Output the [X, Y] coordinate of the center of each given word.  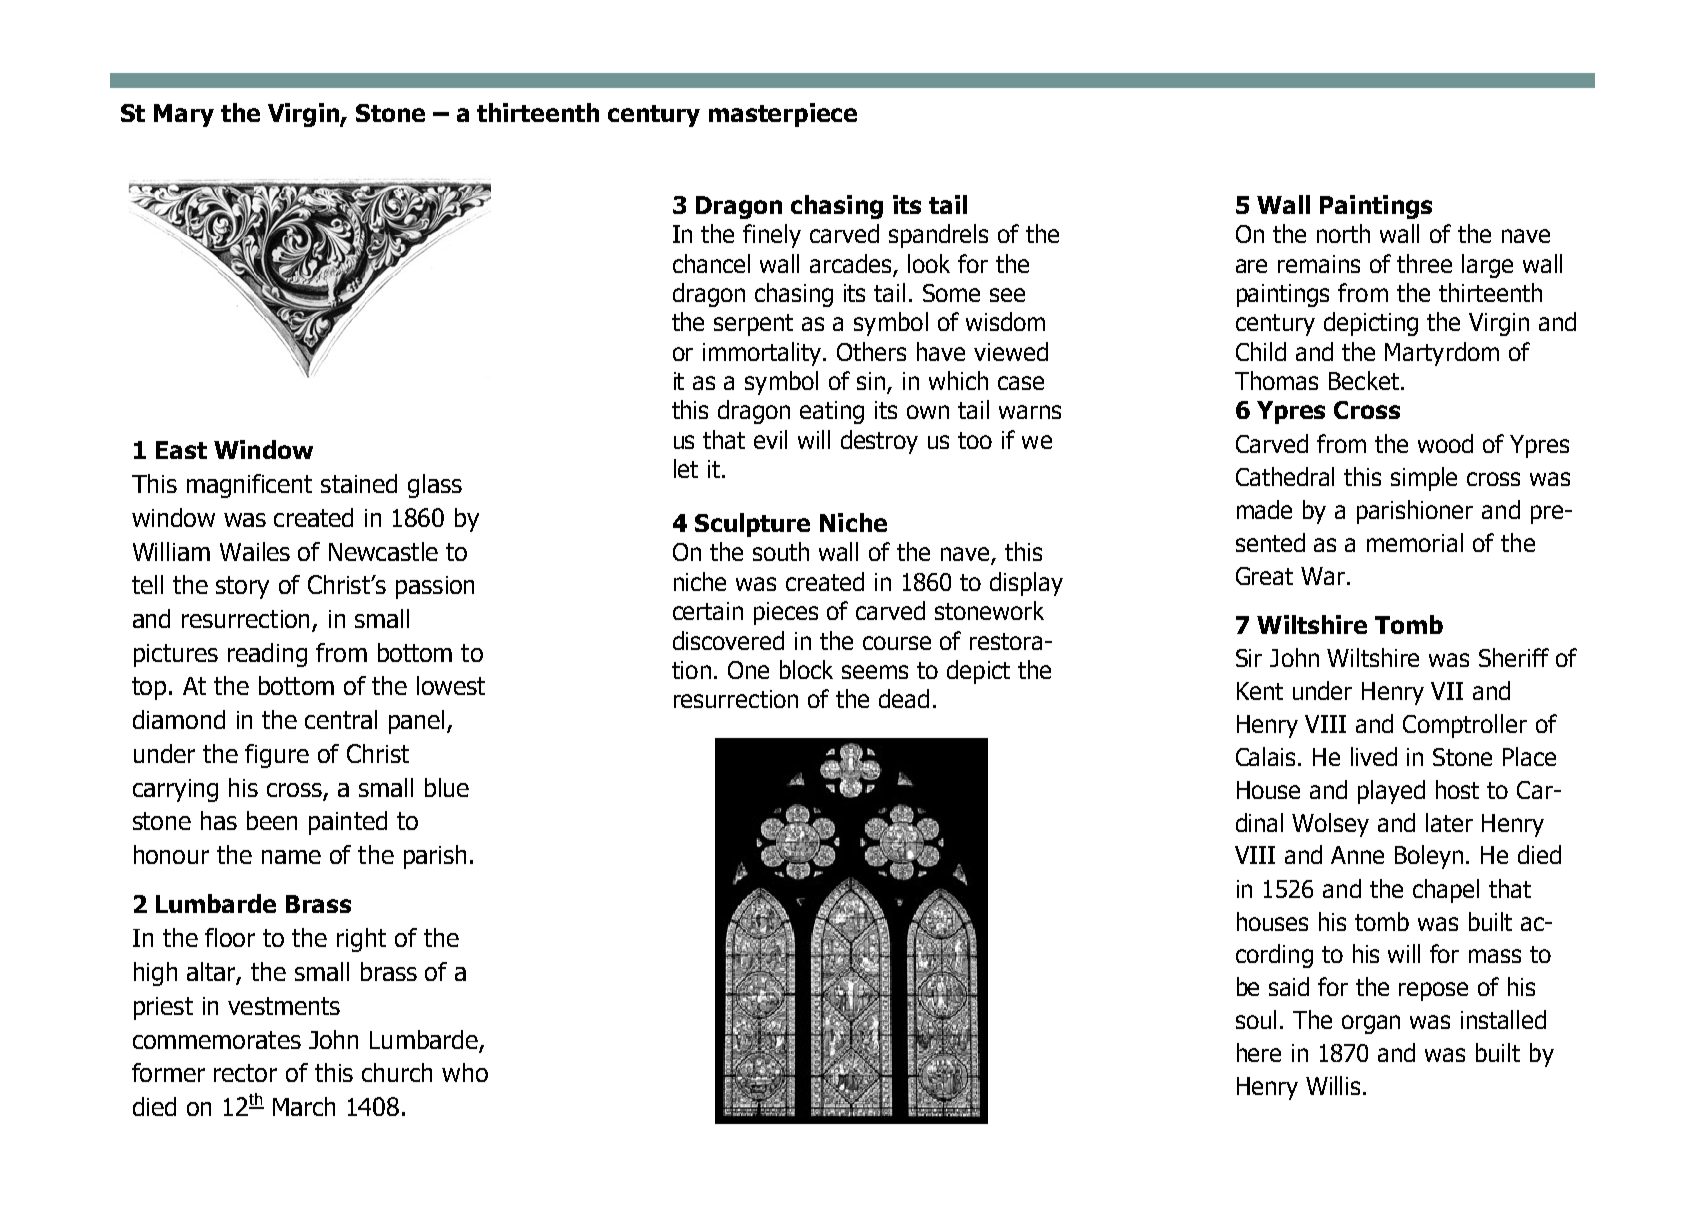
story [242, 587]
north [1343, 233]
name [291, 857]
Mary [184, 115]
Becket [1364, 380]
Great [1264, 576]
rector [245, 1073]
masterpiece [783, 115]
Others [871, 351]
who [465, 1072]
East [181, 450]
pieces [786, 613]
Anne [1357, 855]
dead [904, 698]
